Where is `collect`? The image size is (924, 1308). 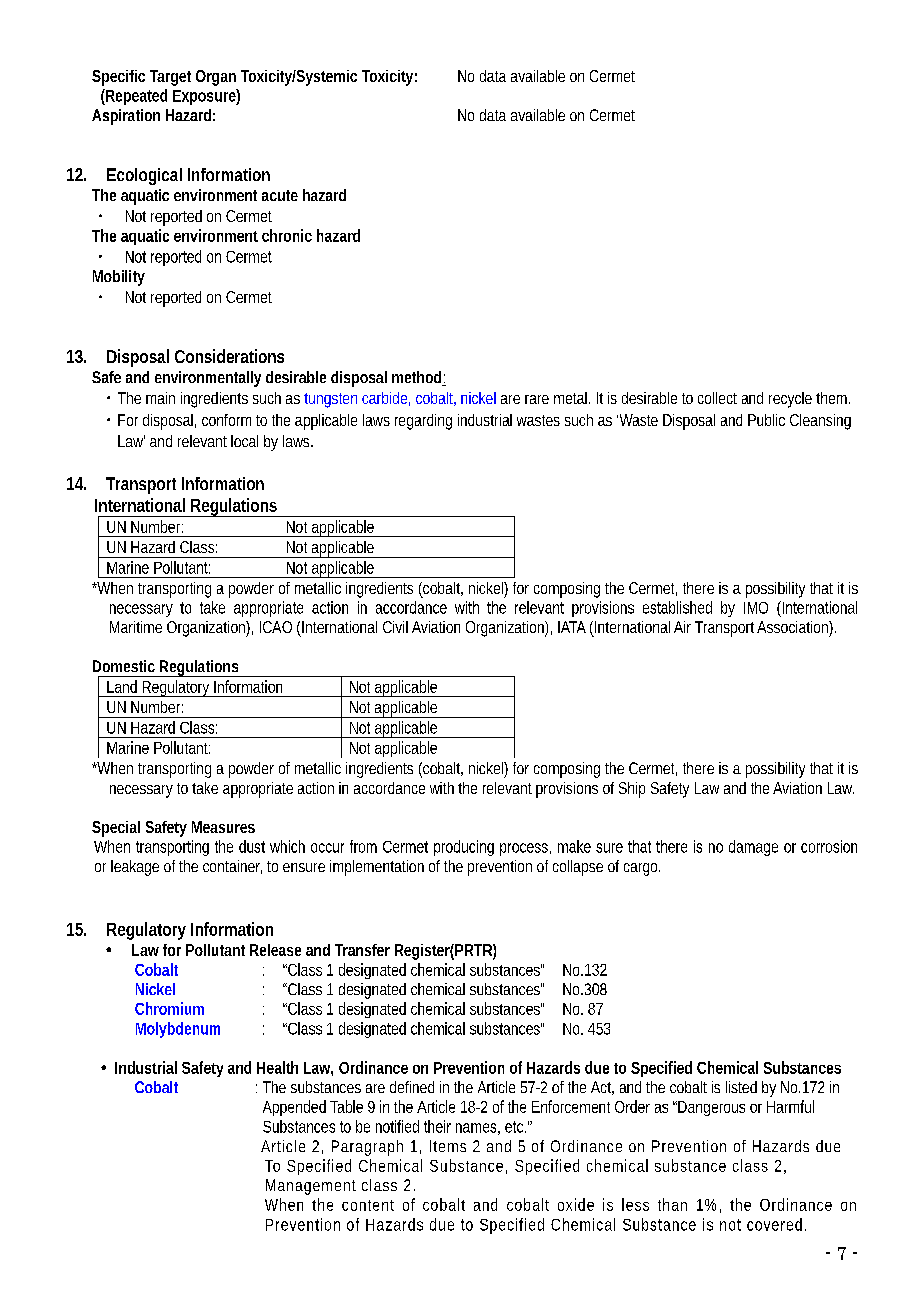 collect is located at coordinates (717, 398).
